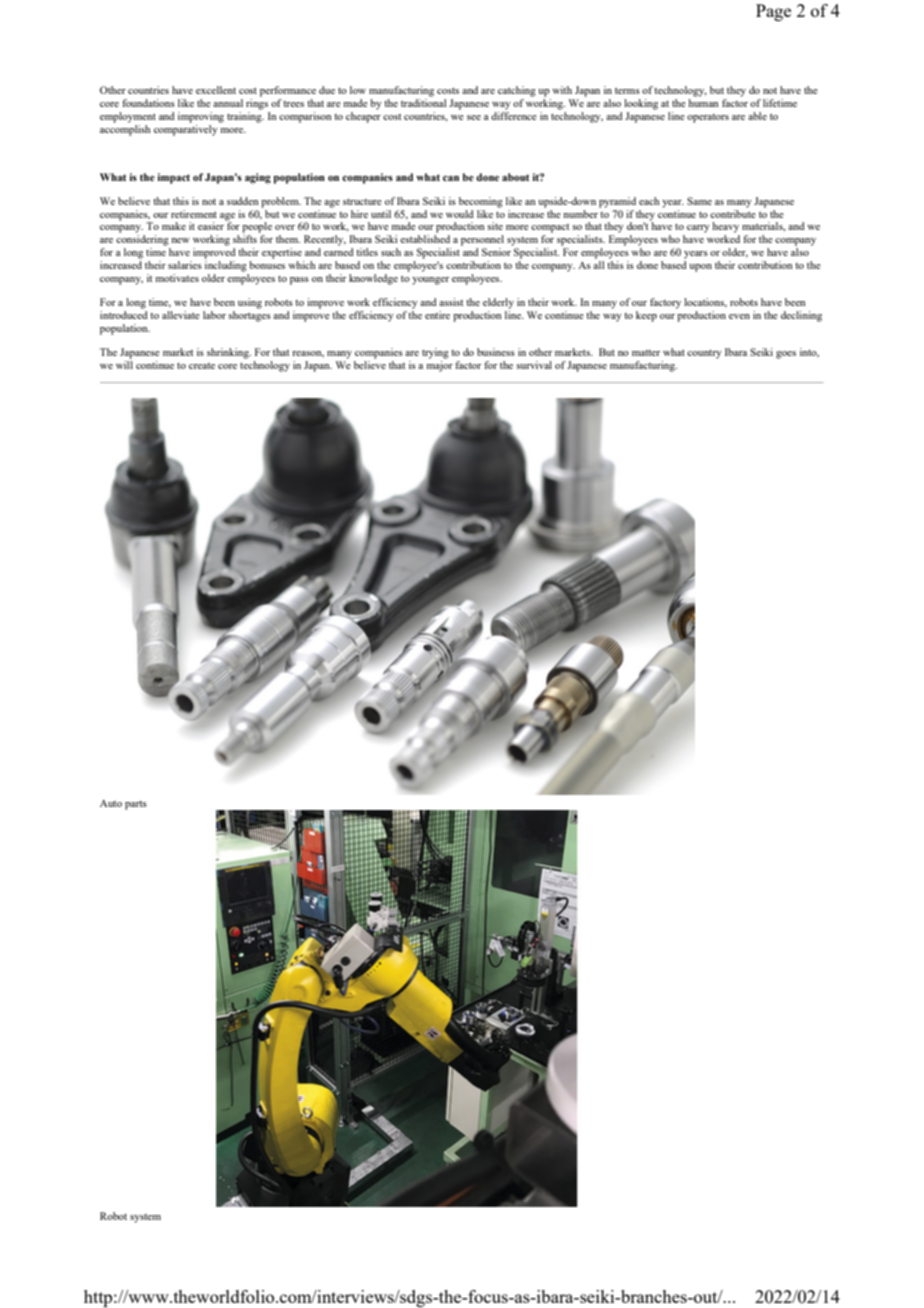  What do you see at coordinates (439, 365) in the document?
I see `major` at bounding box center [439, 365].
